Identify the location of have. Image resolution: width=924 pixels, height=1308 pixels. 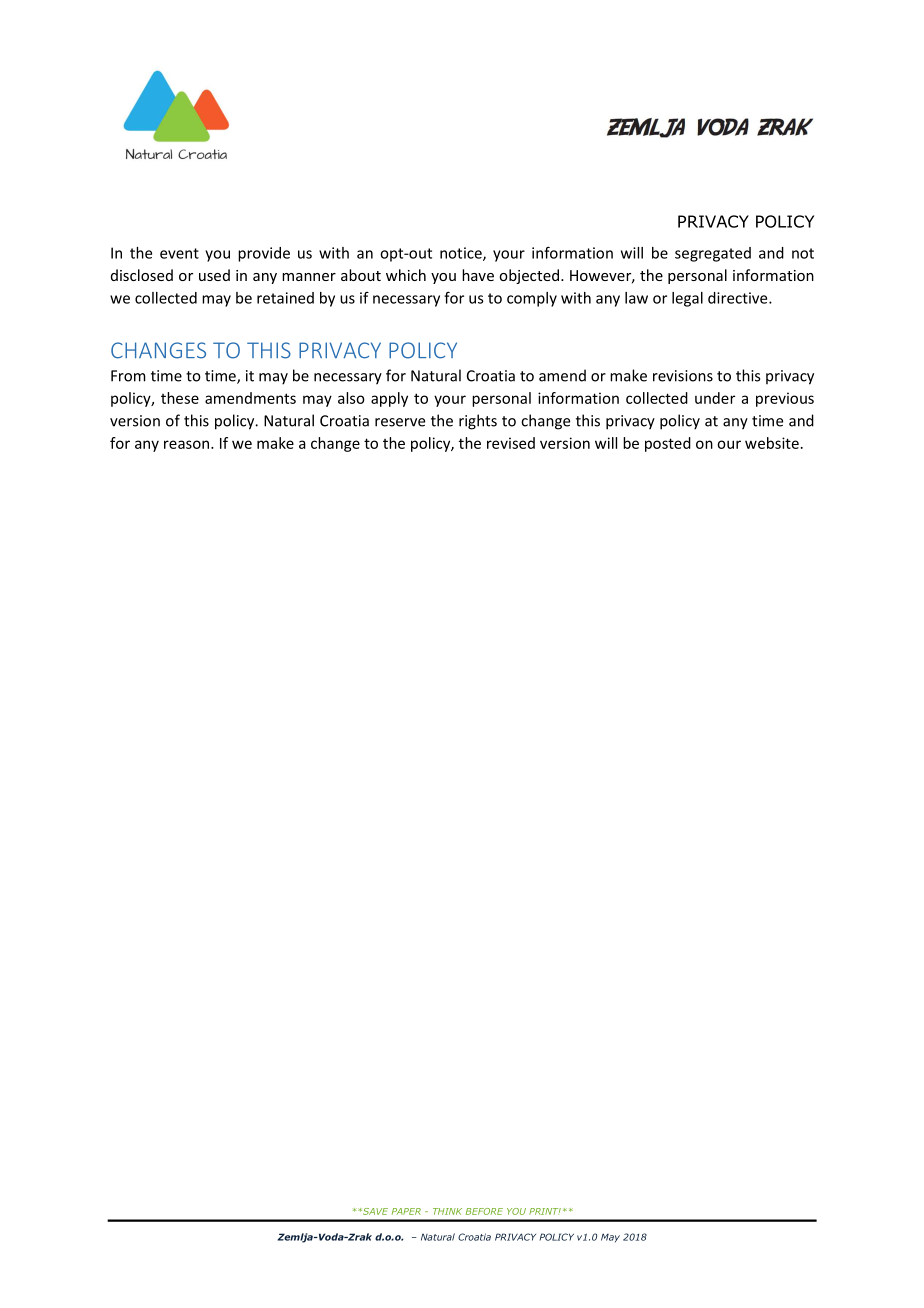
(478, 275).
